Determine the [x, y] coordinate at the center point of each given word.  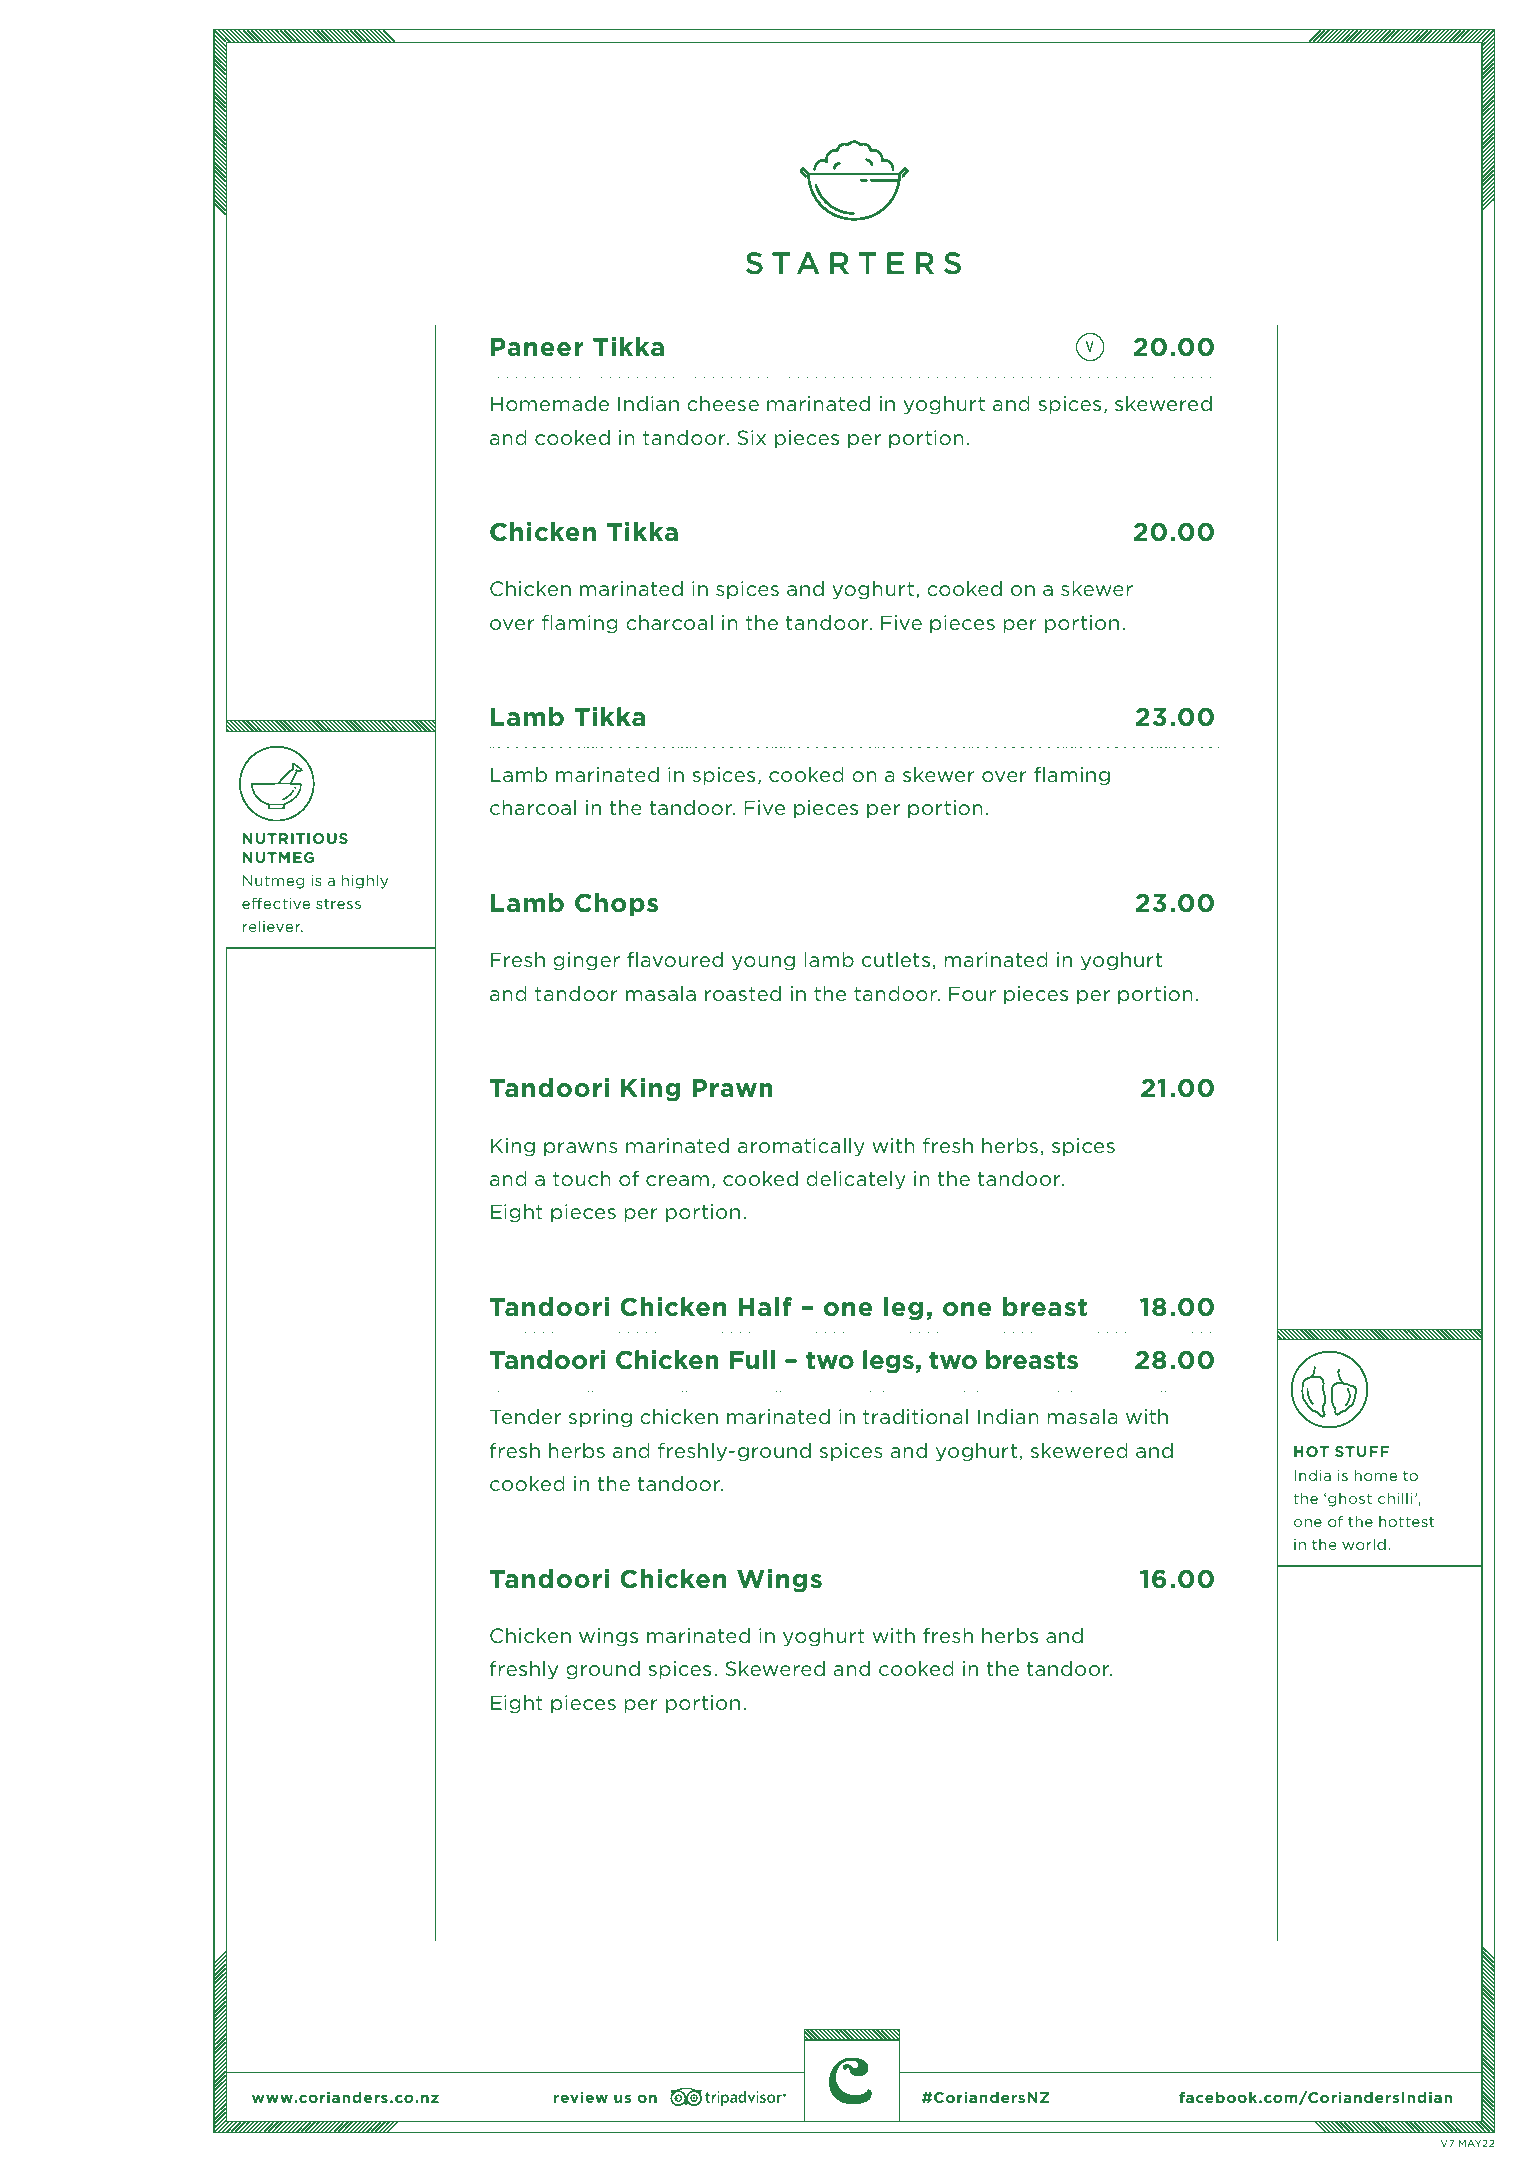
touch [582, 1178]
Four [972, 993]
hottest [1406, 1521]
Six [751, 437]
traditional [915, 1416]
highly [365, 881]
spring [600, 1418]
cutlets [896, 959]
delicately [856, 1180]
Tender [525, 1416]
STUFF [1362, 1451]
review [581, 2097]
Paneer [537, 347]
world [1364, 1544]
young [763, 963]
